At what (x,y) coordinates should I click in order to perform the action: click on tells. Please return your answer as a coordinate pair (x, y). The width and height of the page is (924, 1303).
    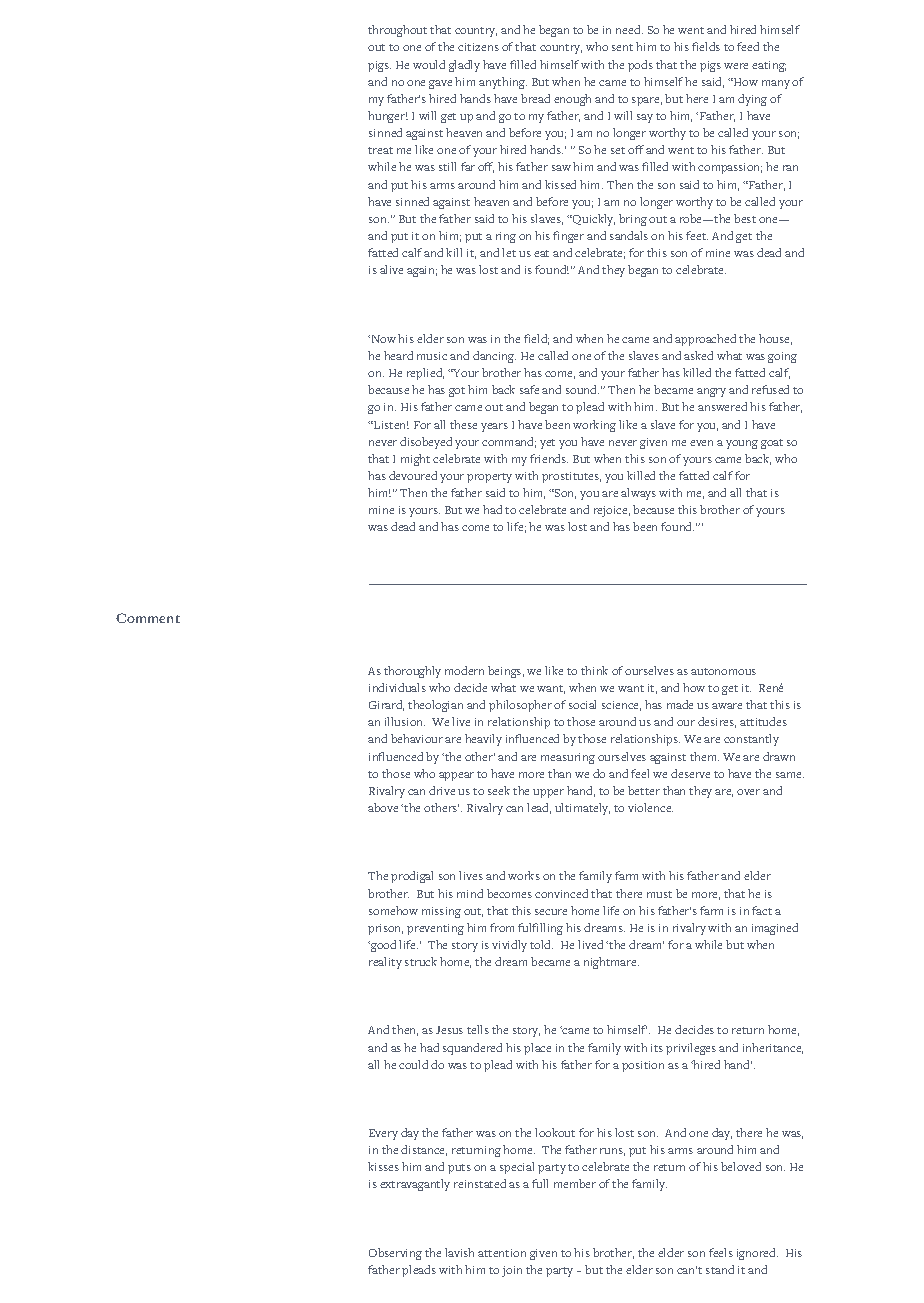
    Looking at the image, I should click on (478, 1029).
